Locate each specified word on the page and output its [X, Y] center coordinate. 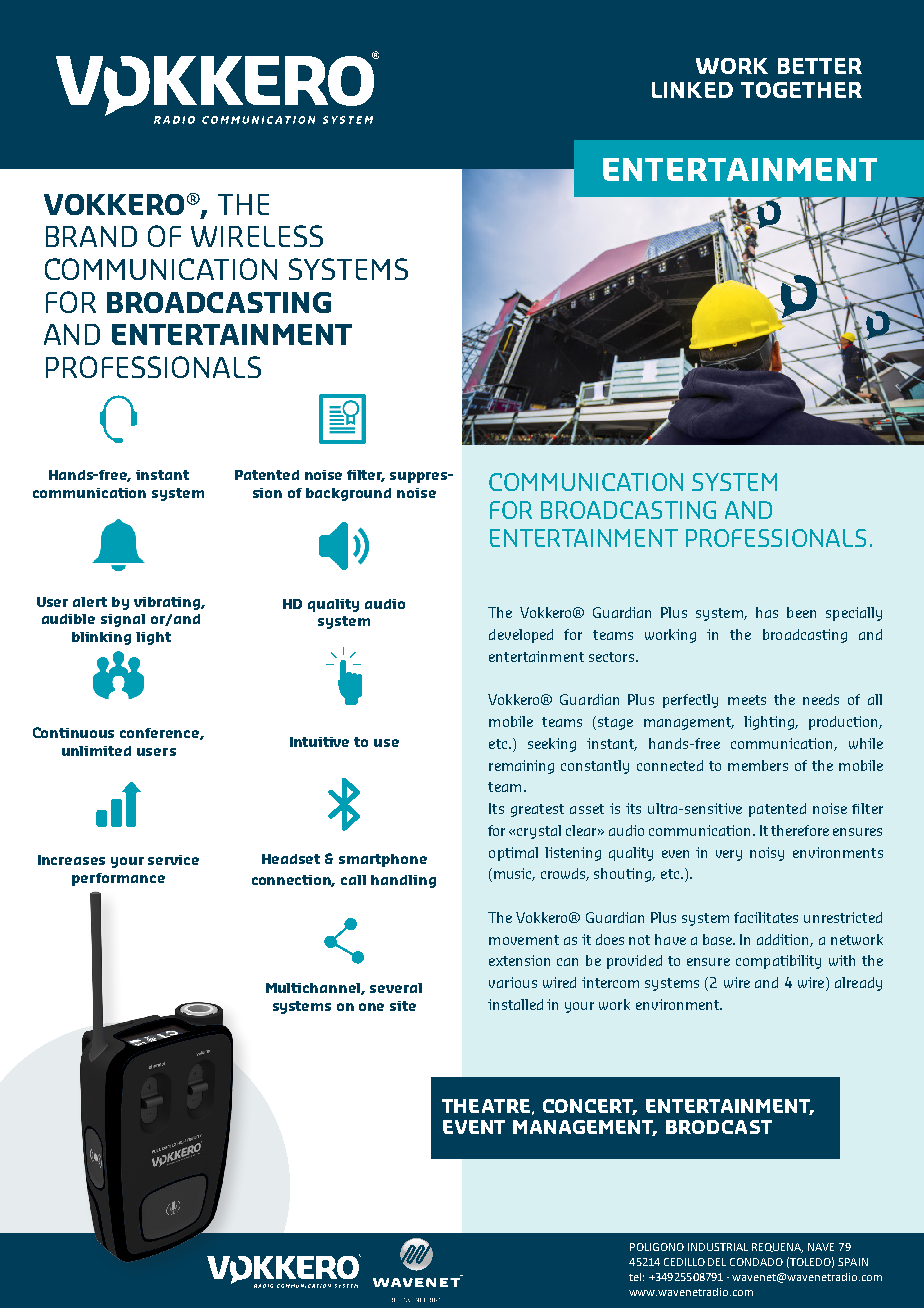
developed [521, 636]
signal [123, 620]
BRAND [91, 236]
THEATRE [486, 1106]
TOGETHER [801, 90]
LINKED [692, 90]
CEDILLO [684, 1262]
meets [747, 700]
